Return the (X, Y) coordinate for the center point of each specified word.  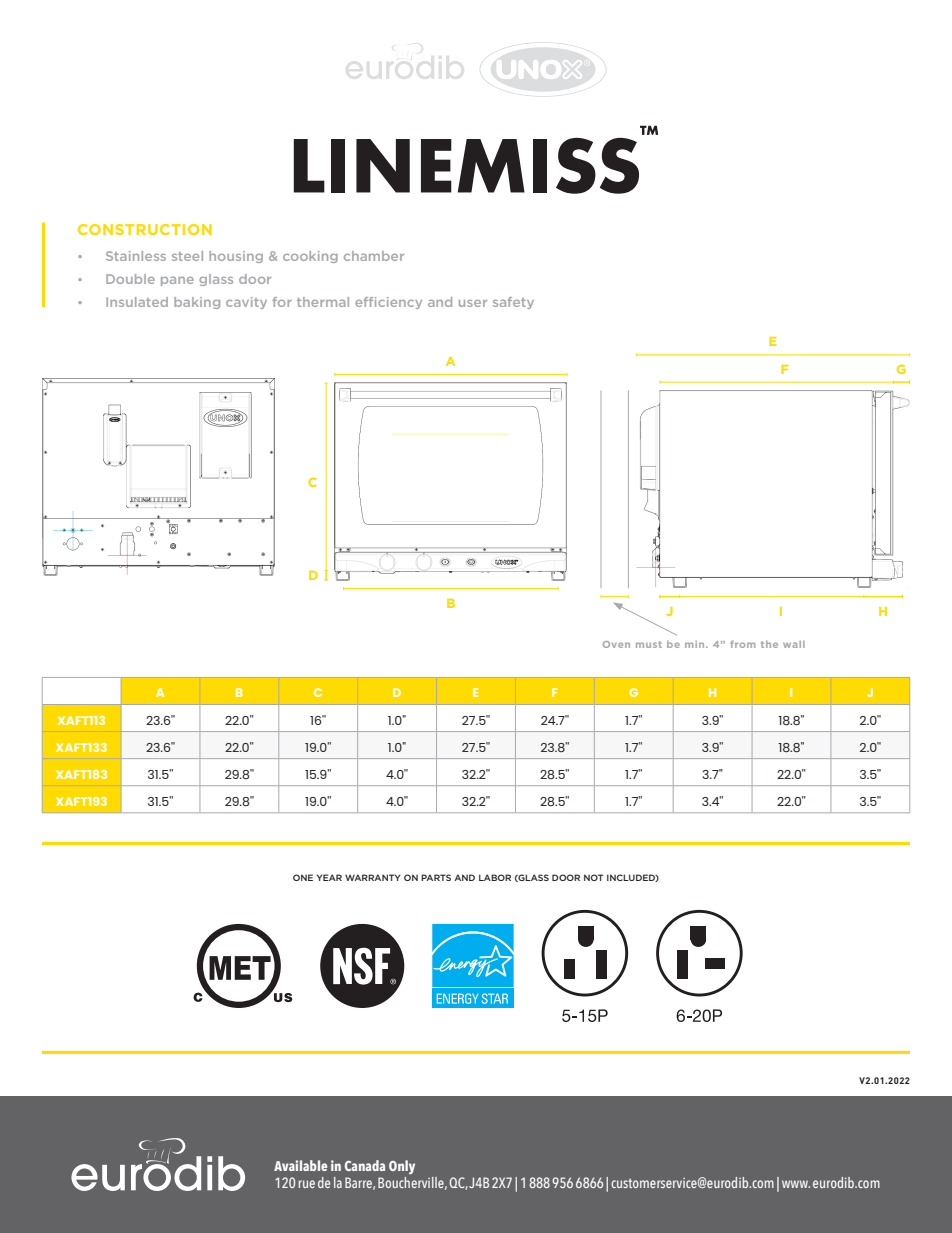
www (796, 1184)
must (649, 644)
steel (187, 256)
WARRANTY (373, 877)
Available (300, 1165)
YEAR (329, 877)
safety (513, 303)
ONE (303, 877)
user (473, 303)
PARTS (436, 877)
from (742, 644)
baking (197, 303)
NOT (593, 877)
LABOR (495, 877)
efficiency (388, 303)
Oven (616, 644)
